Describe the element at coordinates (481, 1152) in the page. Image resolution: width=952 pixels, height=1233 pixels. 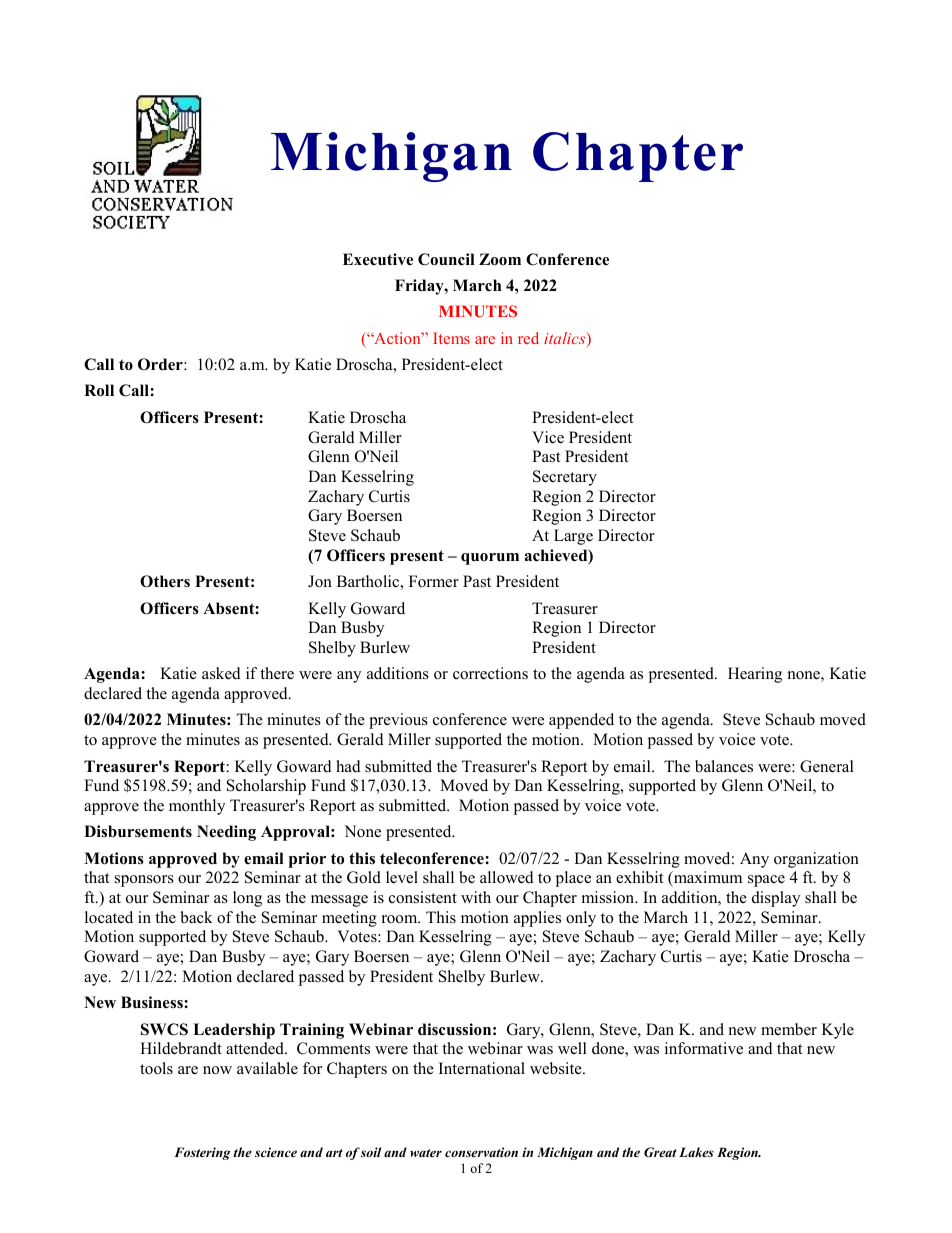
I see `conservation` at that location.
